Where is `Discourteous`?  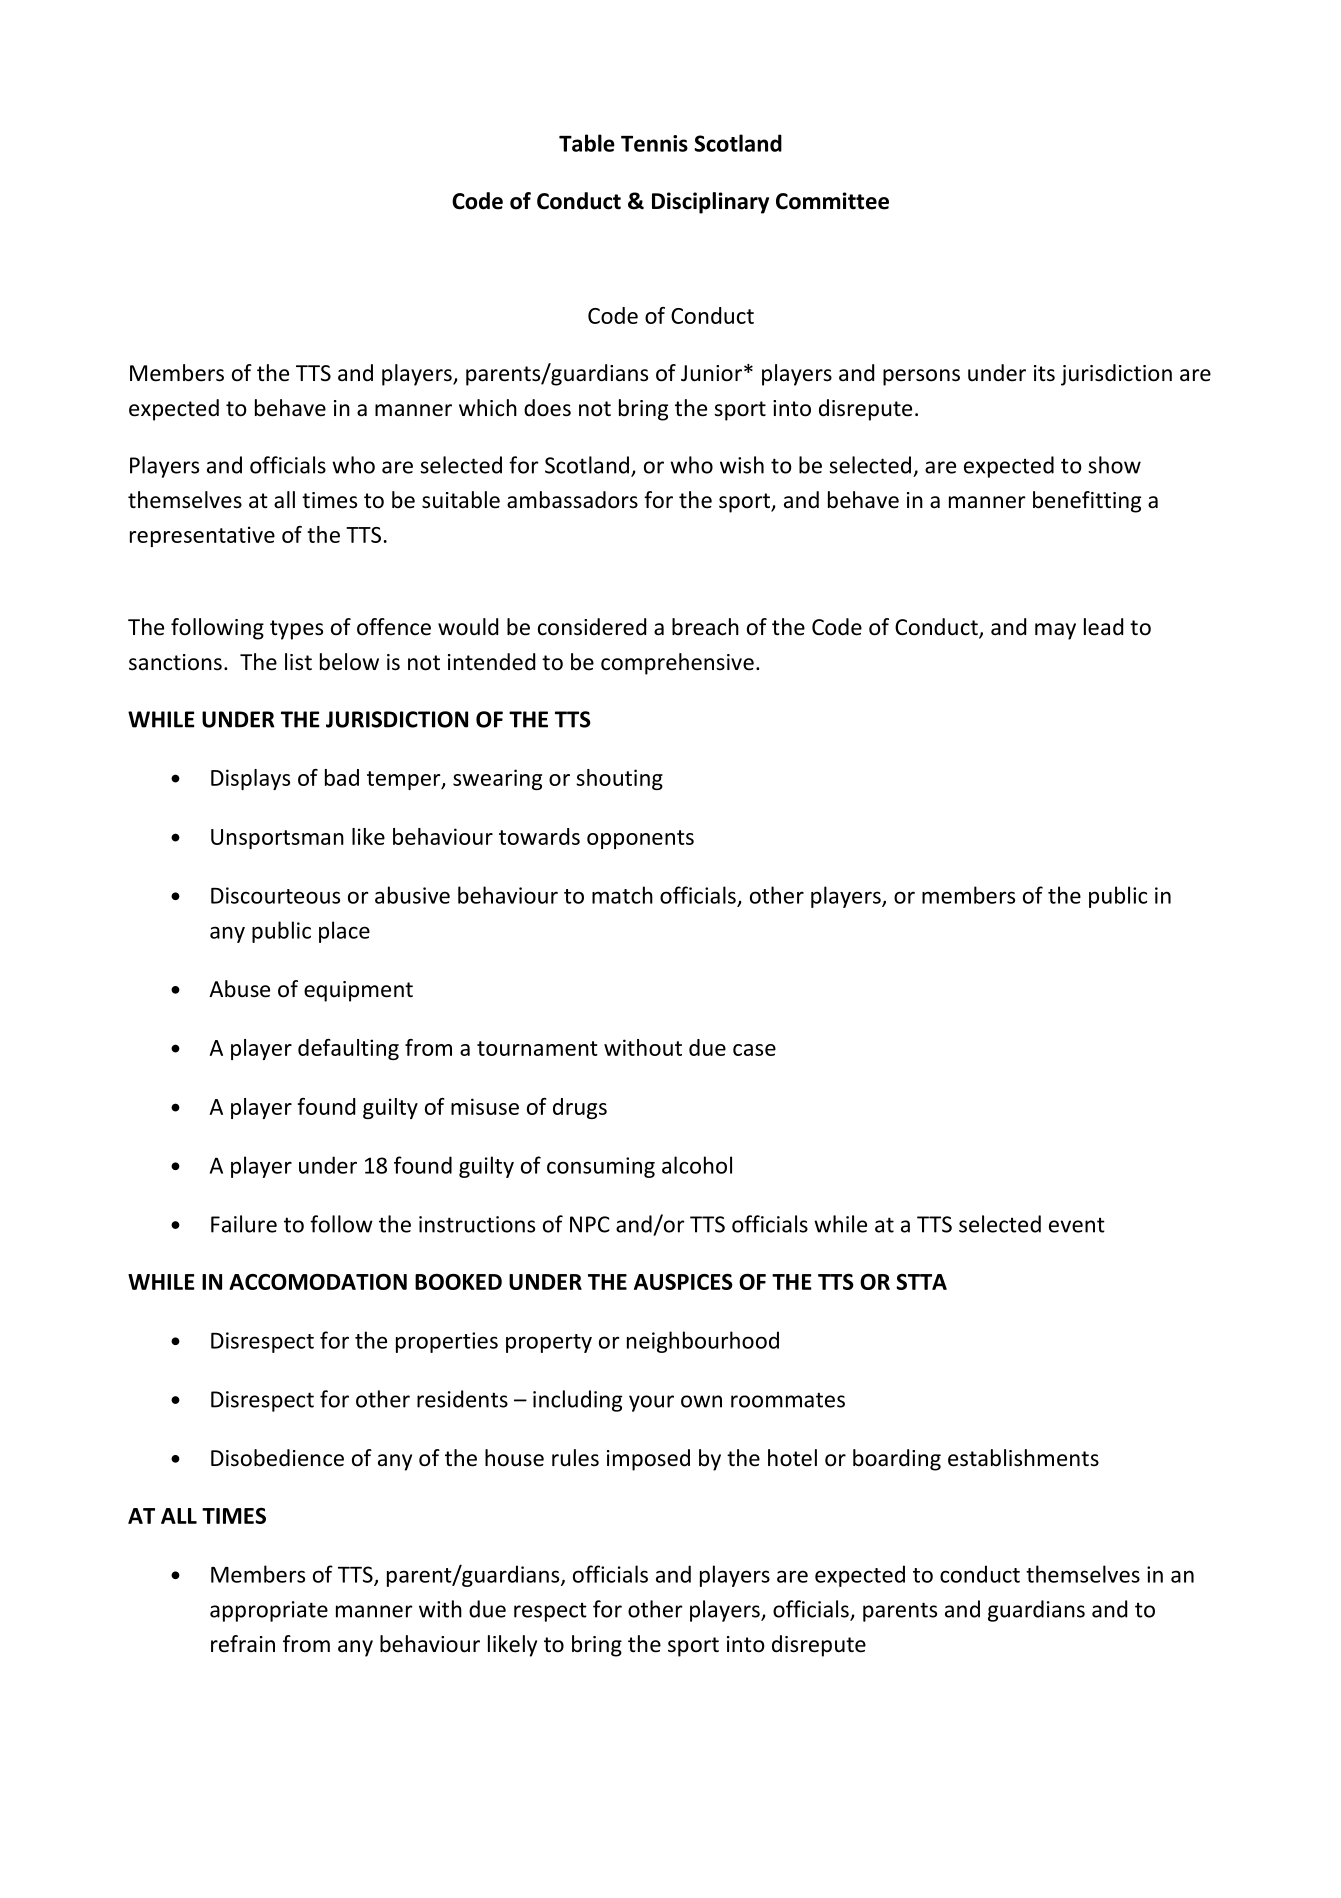 Discourteous is located at coordinates (275, 895).
